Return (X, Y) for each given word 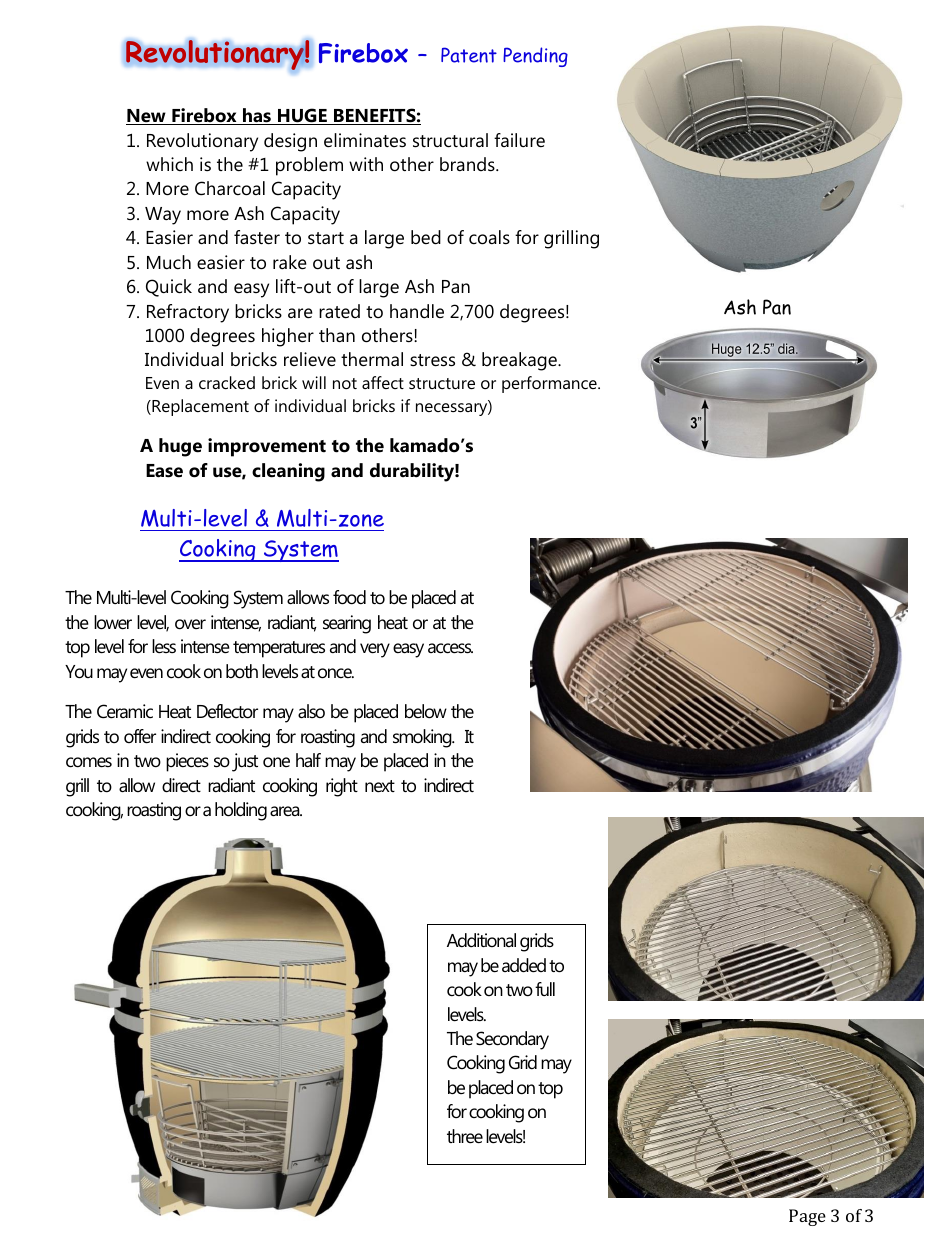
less (164, 646)
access (450, 648)
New (147, 117)
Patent (469, 55)
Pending (535, 57)
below (426, 711)
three (465, 1136)
